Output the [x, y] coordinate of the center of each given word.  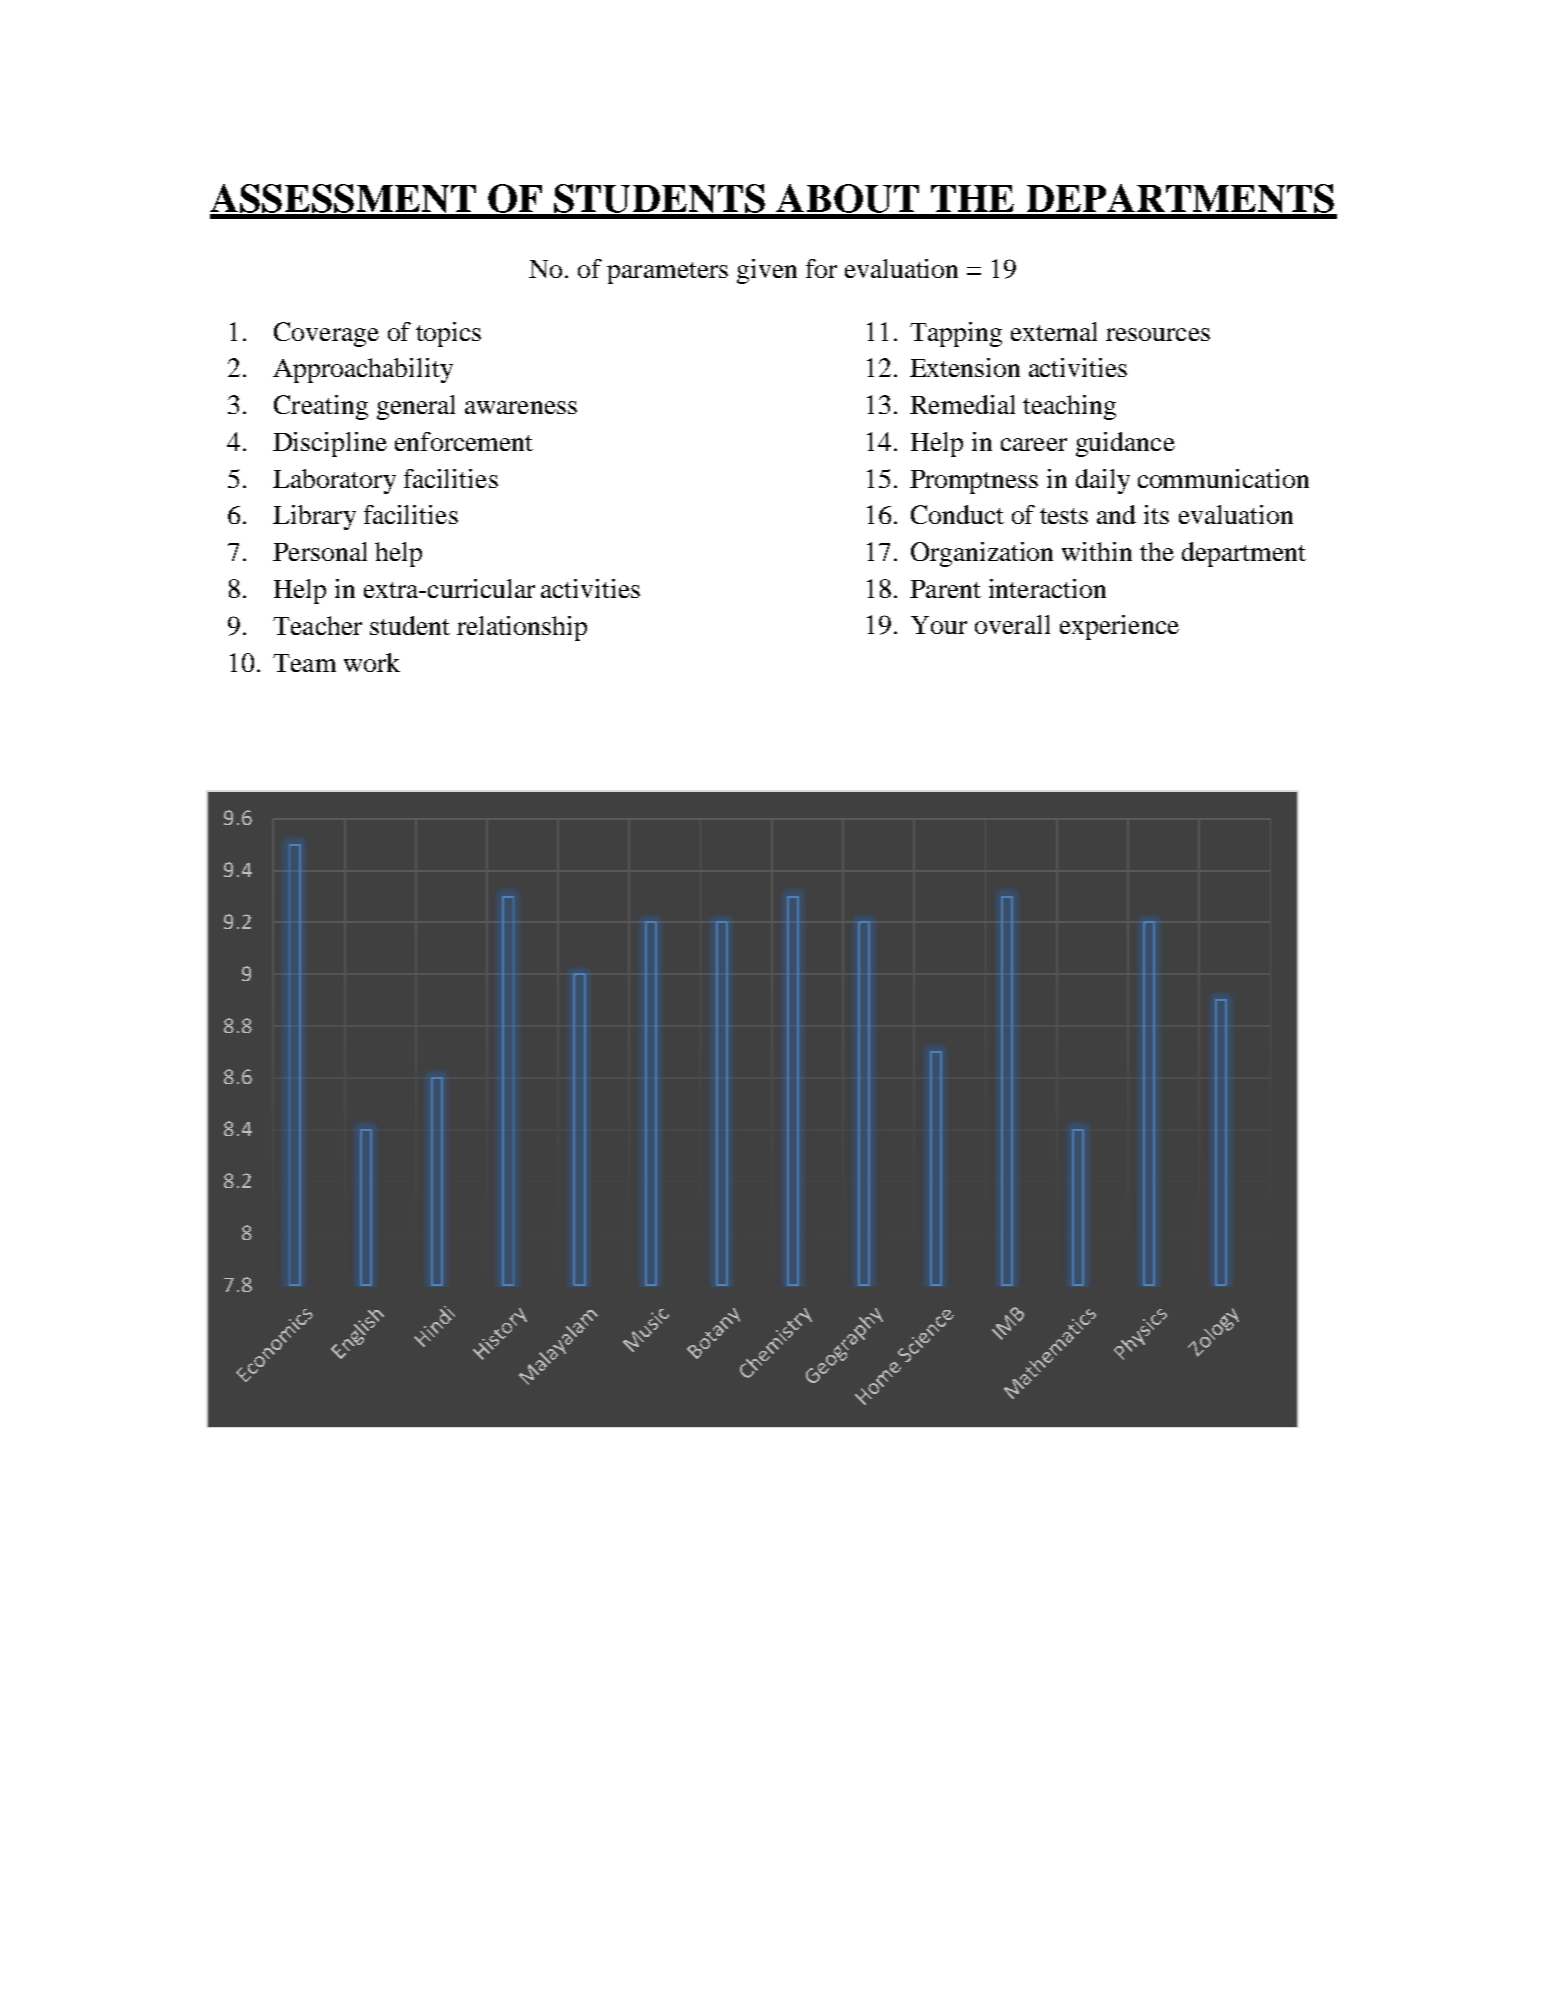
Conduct [957, 514]
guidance [1125, 444]
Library [314, 517]
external [1054, 331]
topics [448, 334]
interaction [1047, 588]
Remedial [962, 404]
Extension [965, 367]
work [372, 662]
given [767, 271]
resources [1158, 334]
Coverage [326, 334]
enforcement [464, 441]
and [1116, 514]
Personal [320, 551]
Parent [945, 589]
